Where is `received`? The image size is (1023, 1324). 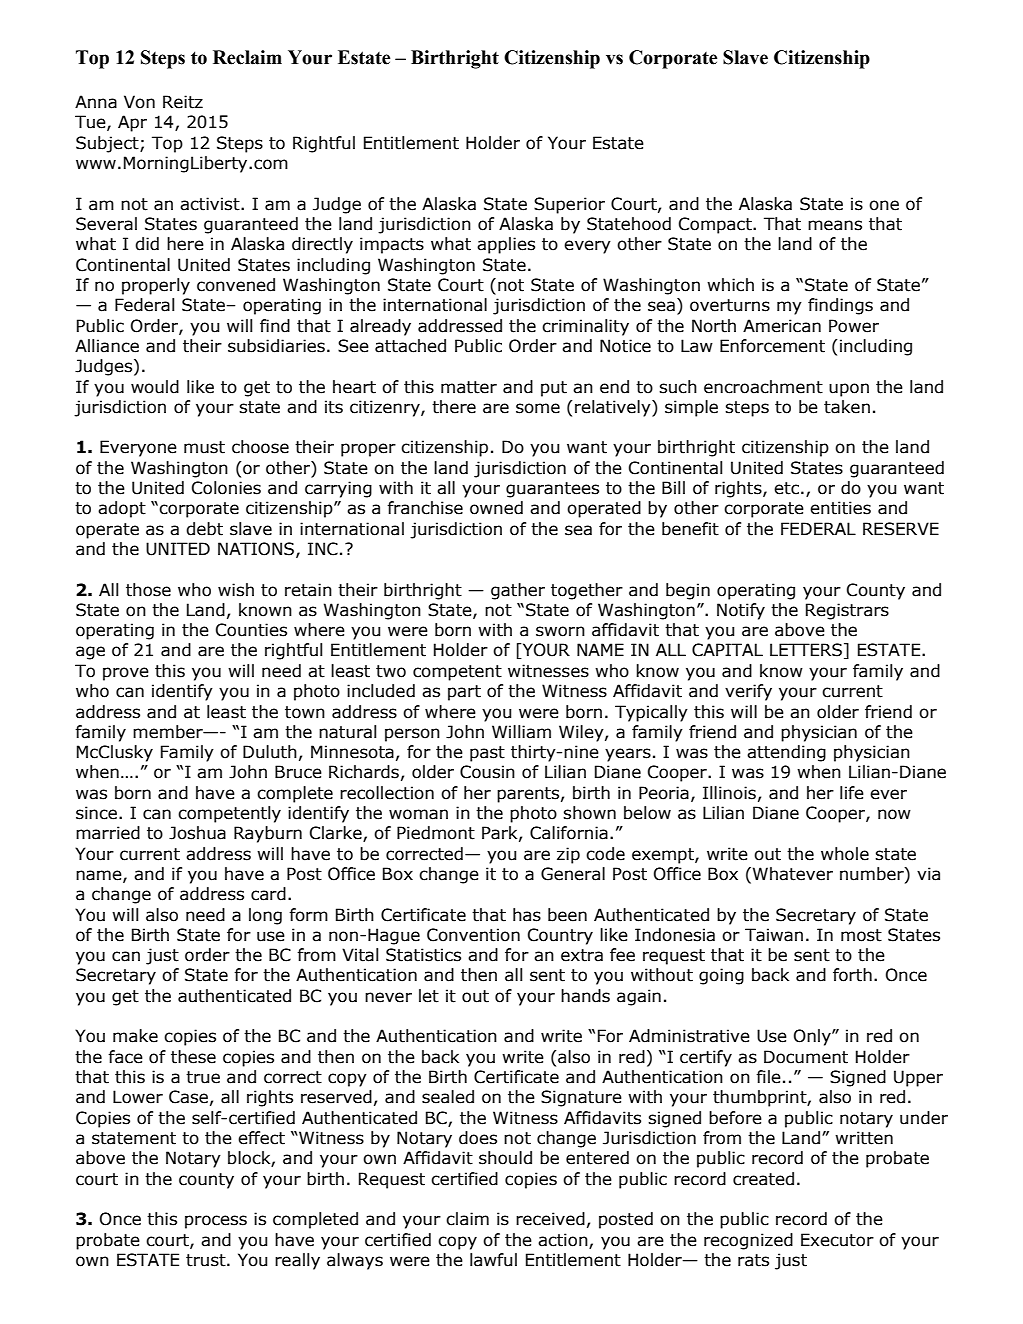 received is located at coordinates (550, 1219).
